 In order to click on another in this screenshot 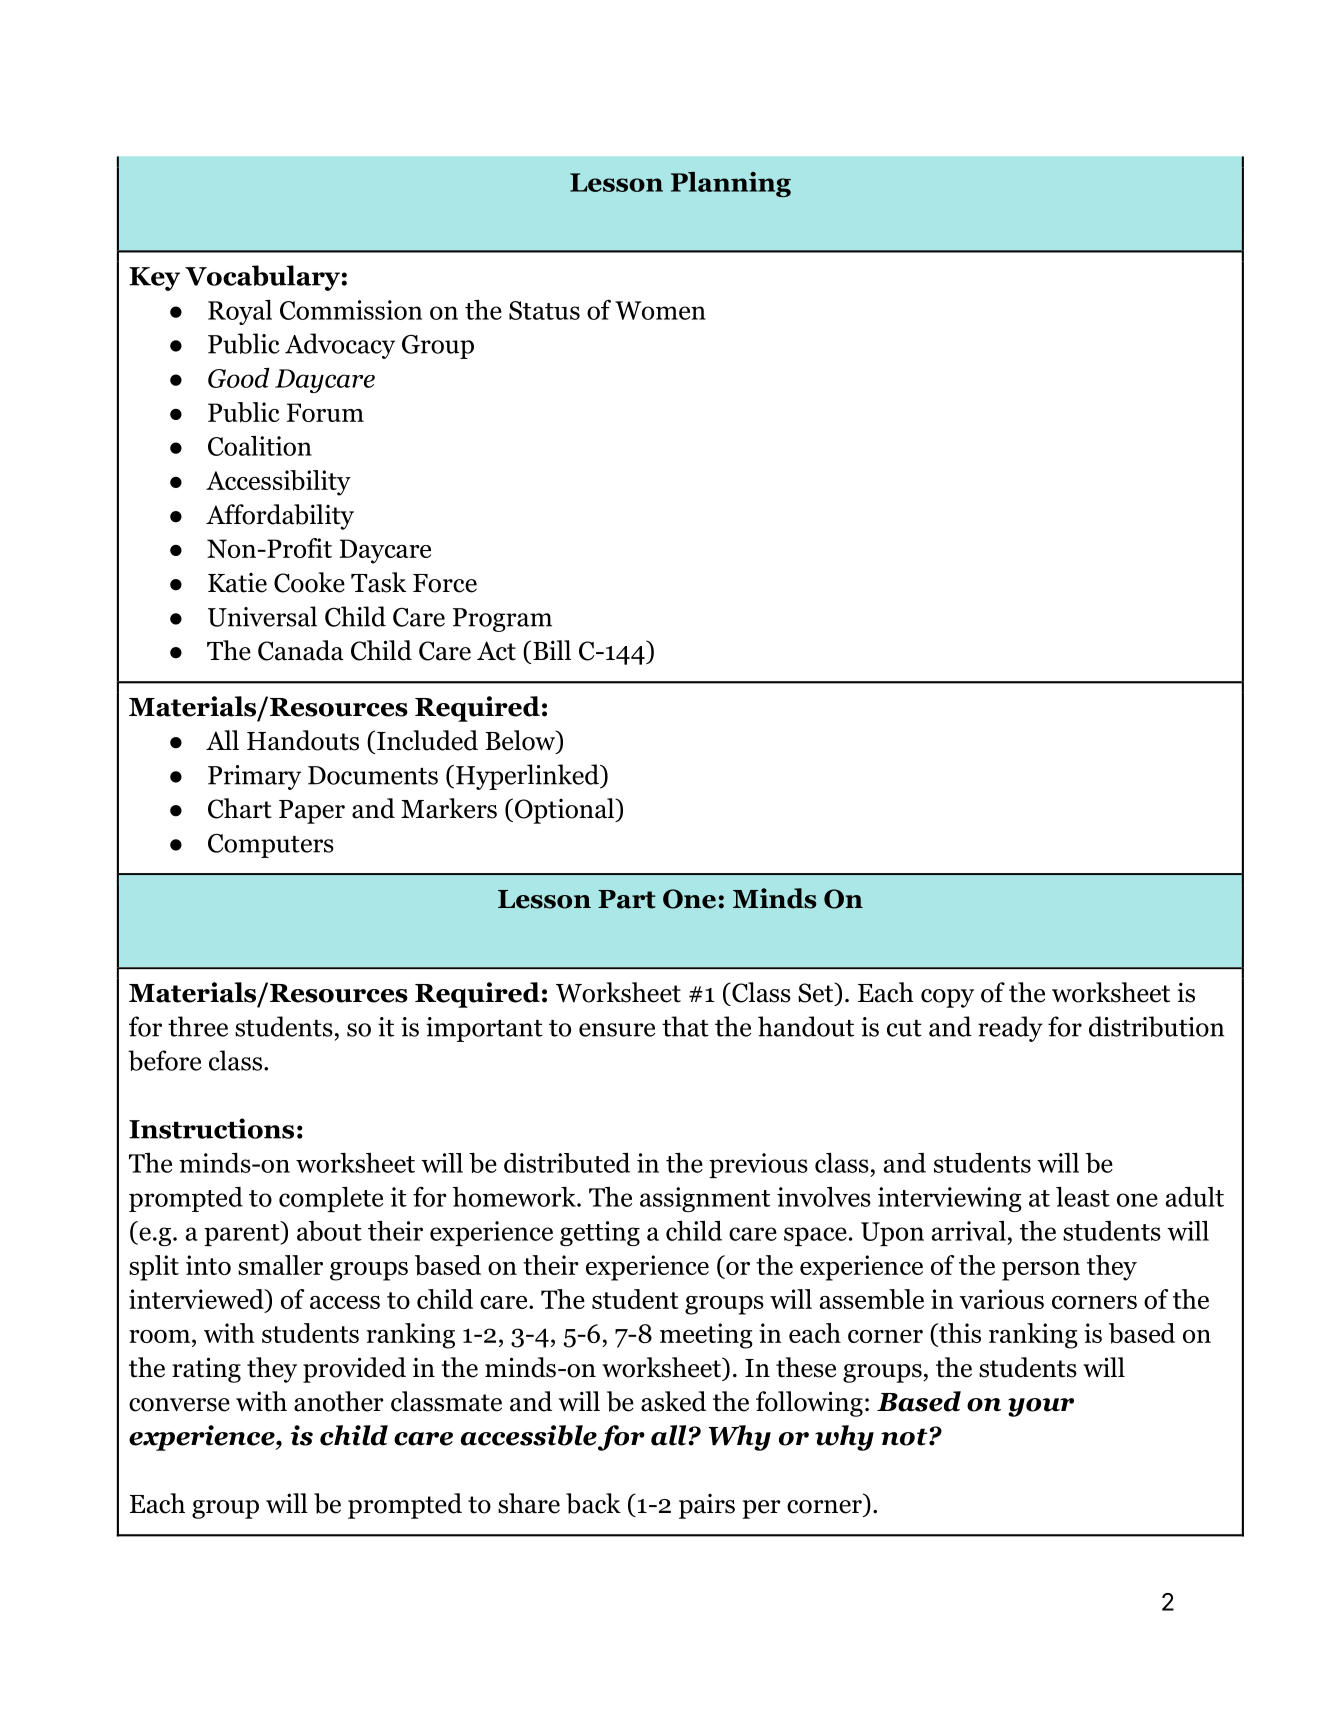, I will do `click(339, 1401)`.
